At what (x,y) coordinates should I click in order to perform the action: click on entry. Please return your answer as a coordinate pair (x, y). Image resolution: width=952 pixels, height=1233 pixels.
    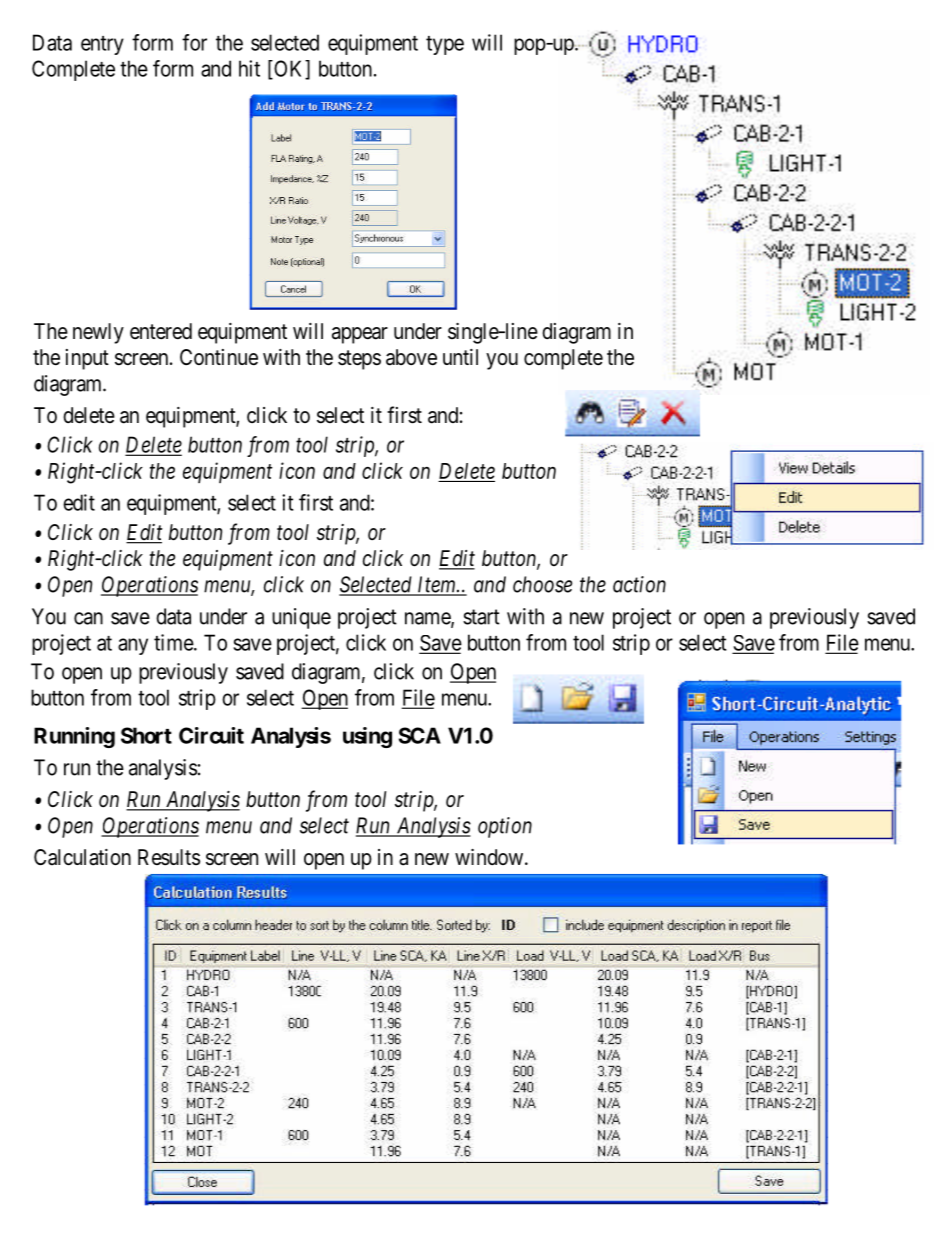
    Looking at the image, I should click on (102, 45).
